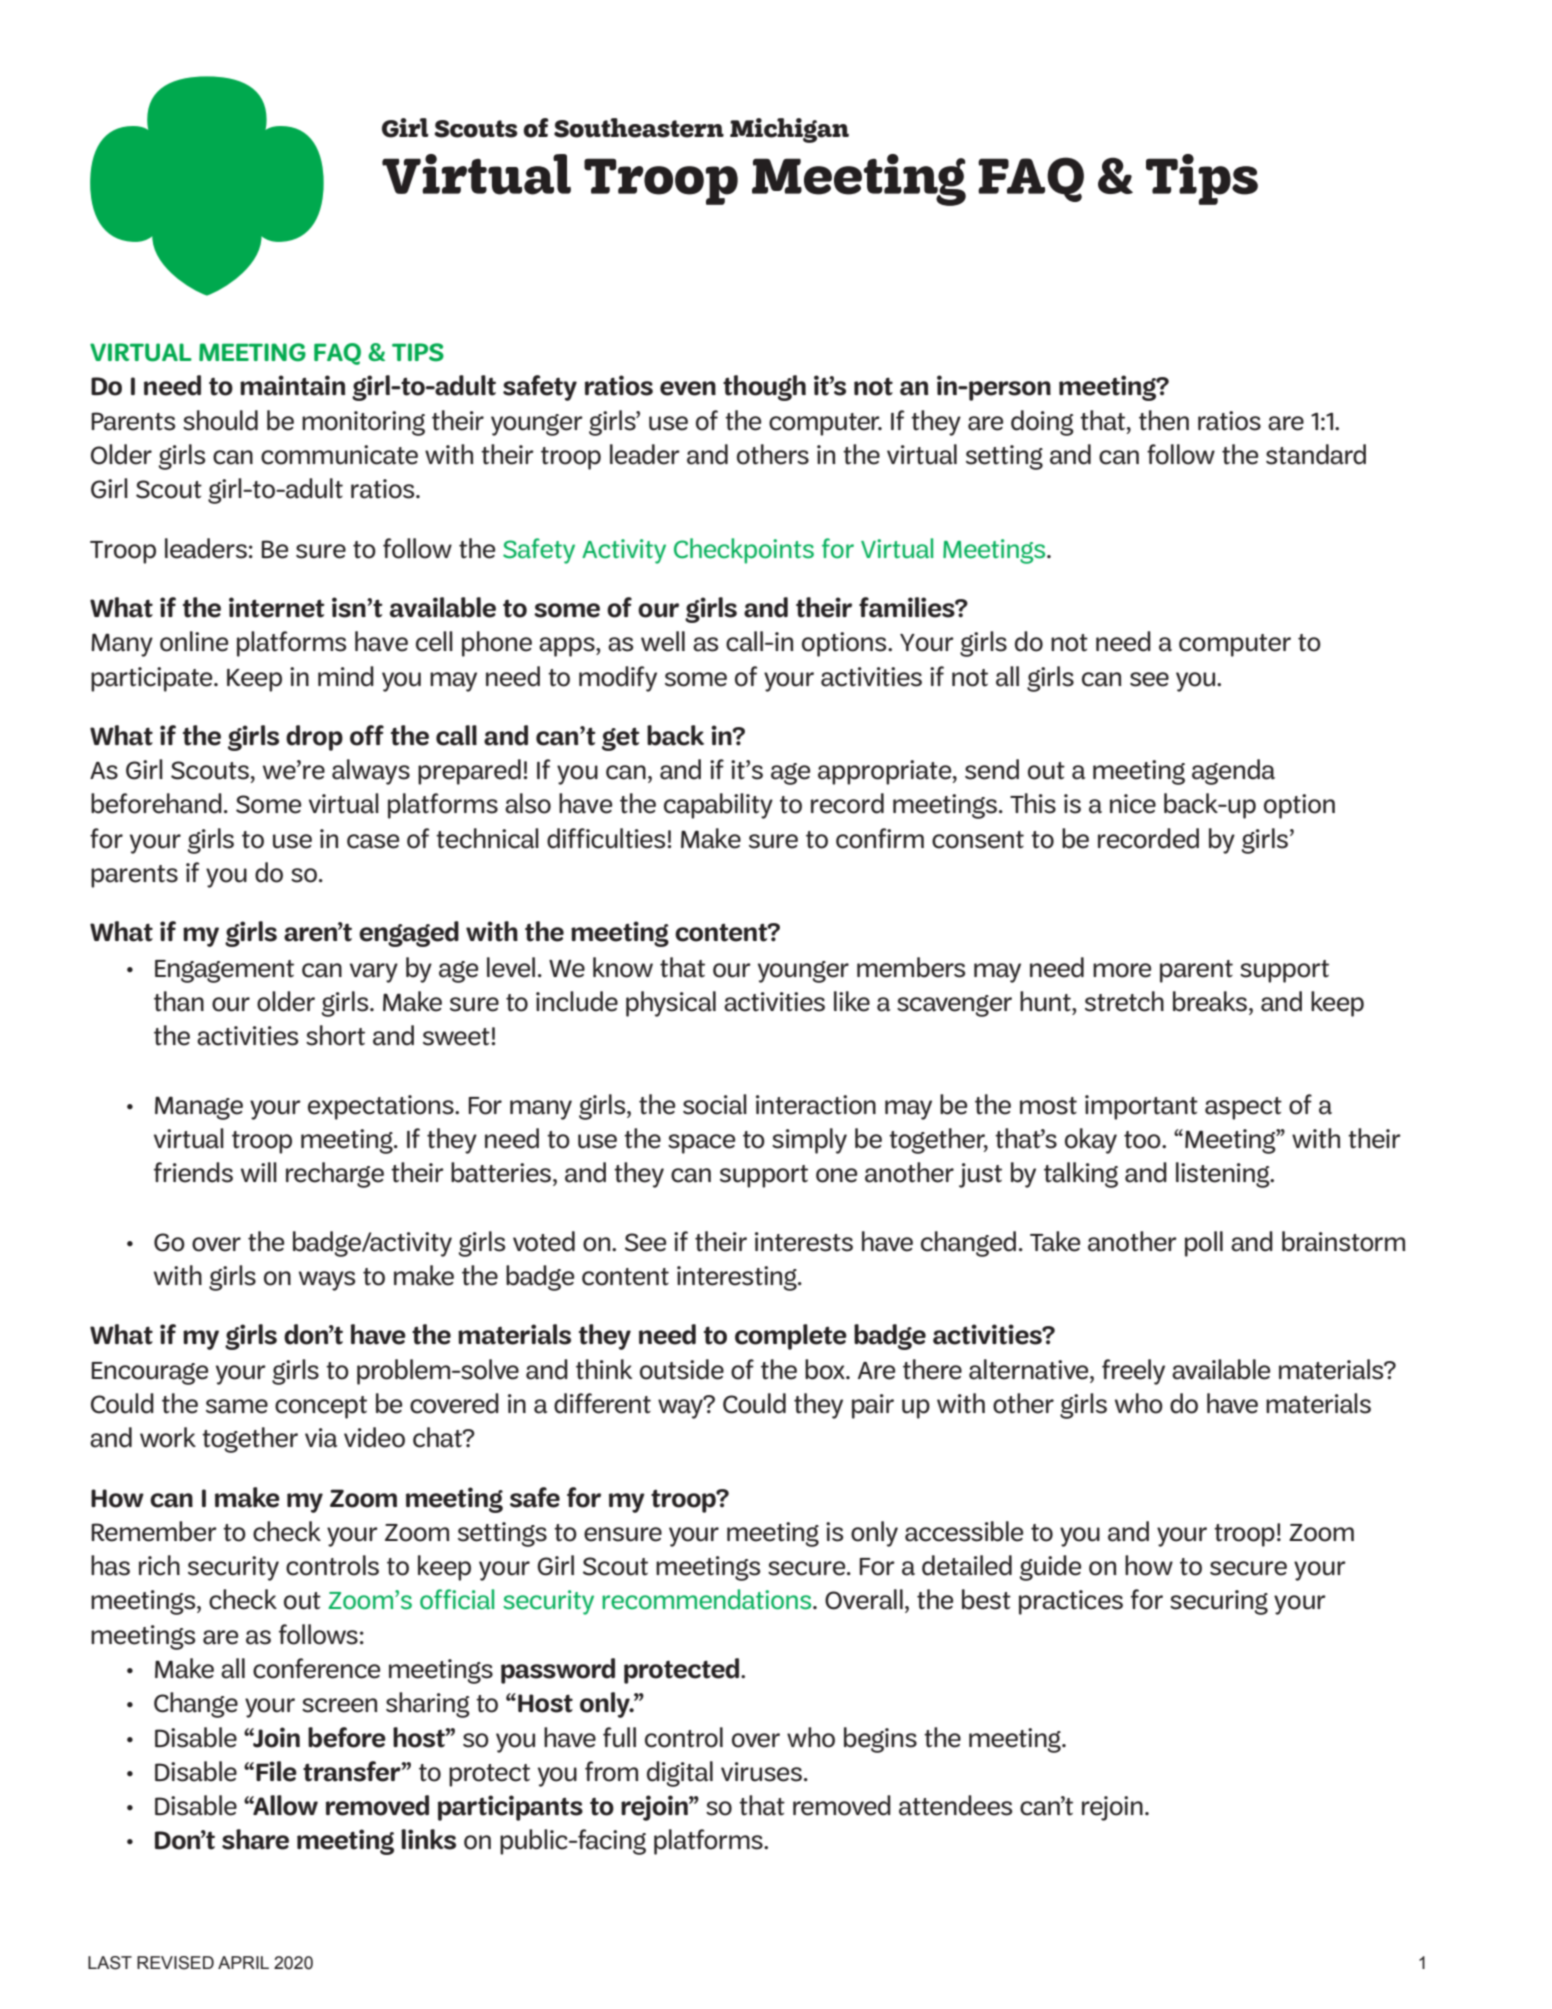 This document has width=1552, height=2009. Describe the element at coordinates (237, 1406) in the document. I see `same` at that location.
